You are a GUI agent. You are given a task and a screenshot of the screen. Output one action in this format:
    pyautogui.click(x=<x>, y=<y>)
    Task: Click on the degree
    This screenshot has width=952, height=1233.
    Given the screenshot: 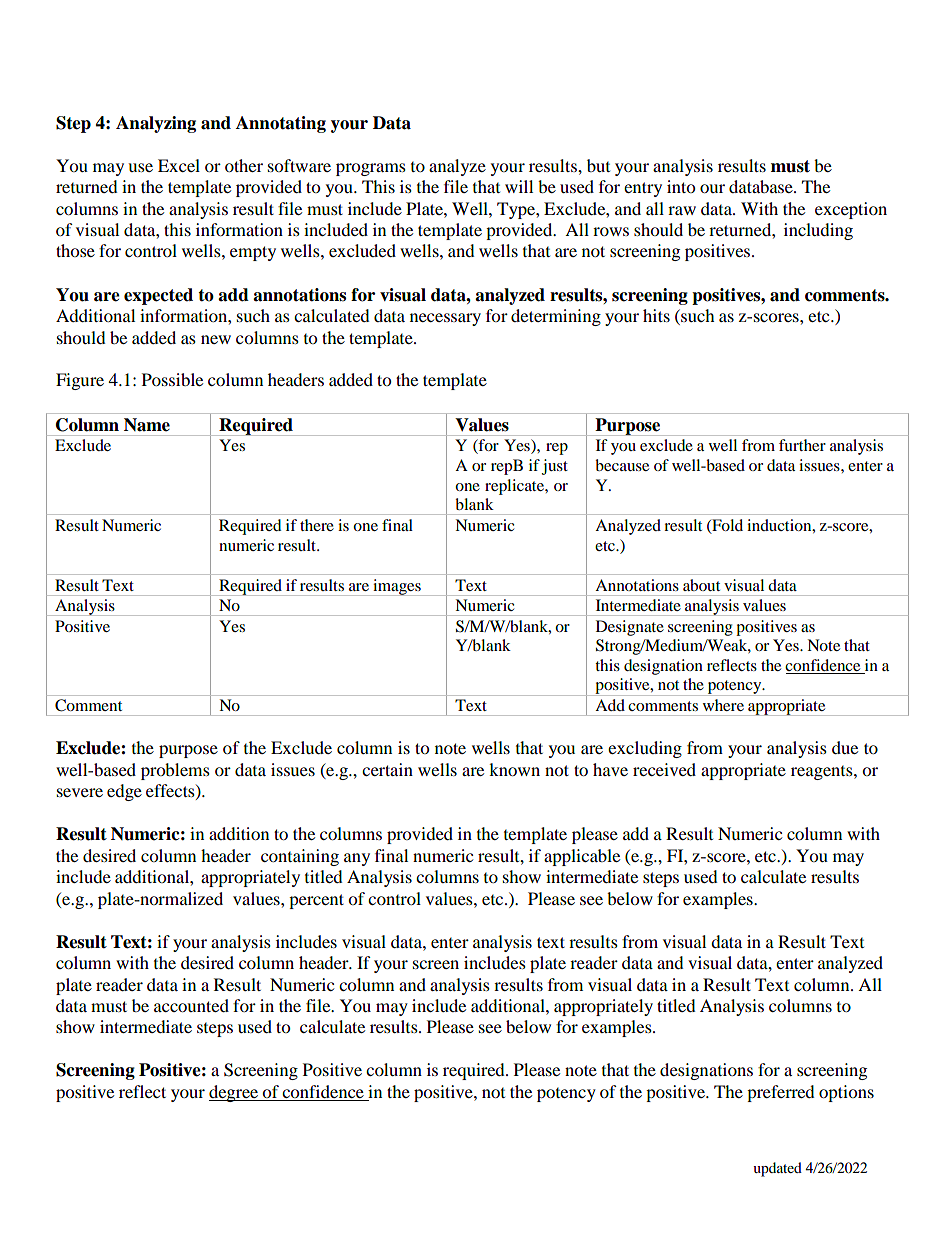 What is the action you would take?
    pyautogui.click(x=235, y=1093)
